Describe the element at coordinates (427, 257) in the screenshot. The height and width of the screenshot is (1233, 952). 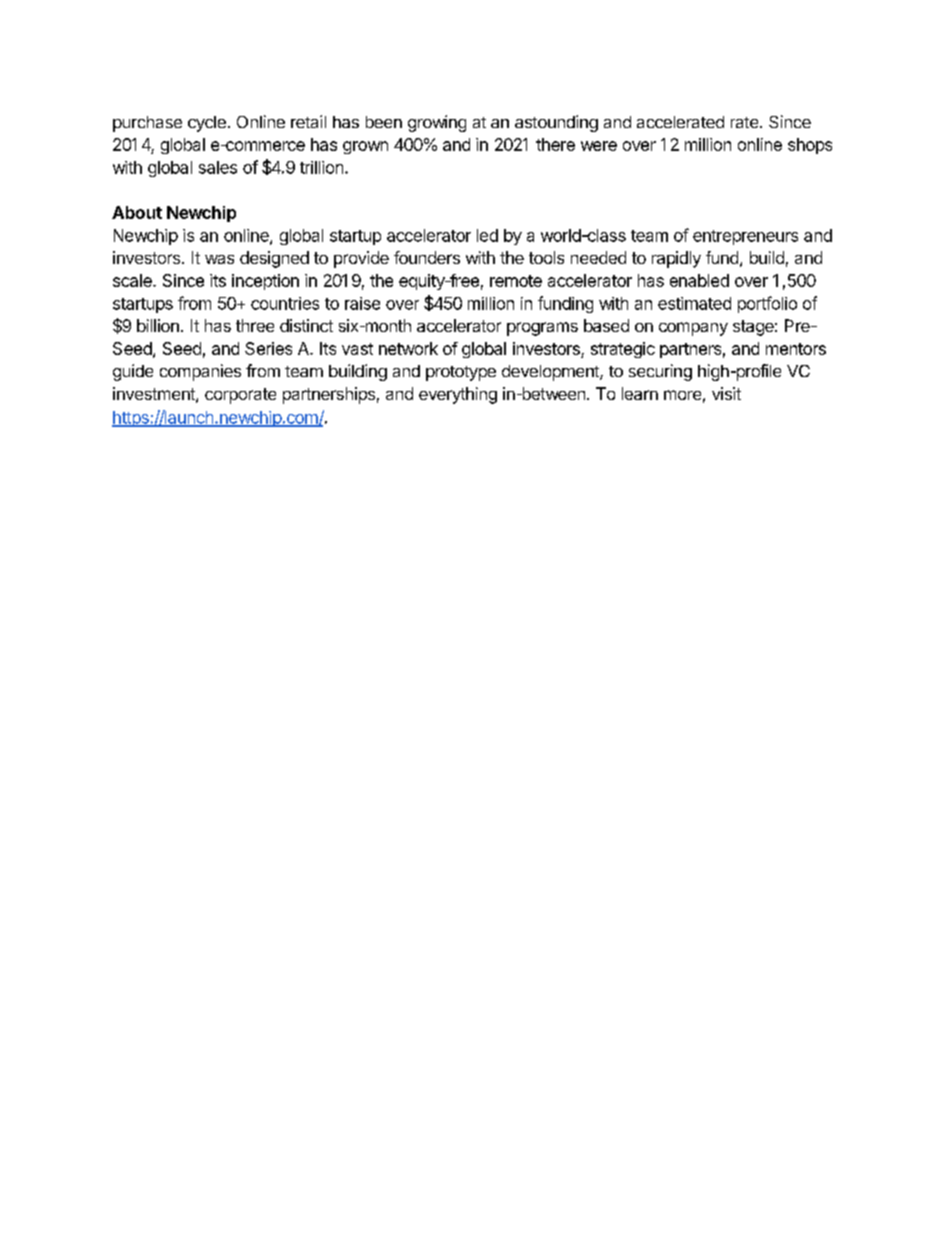
I see `founders` at that location.
